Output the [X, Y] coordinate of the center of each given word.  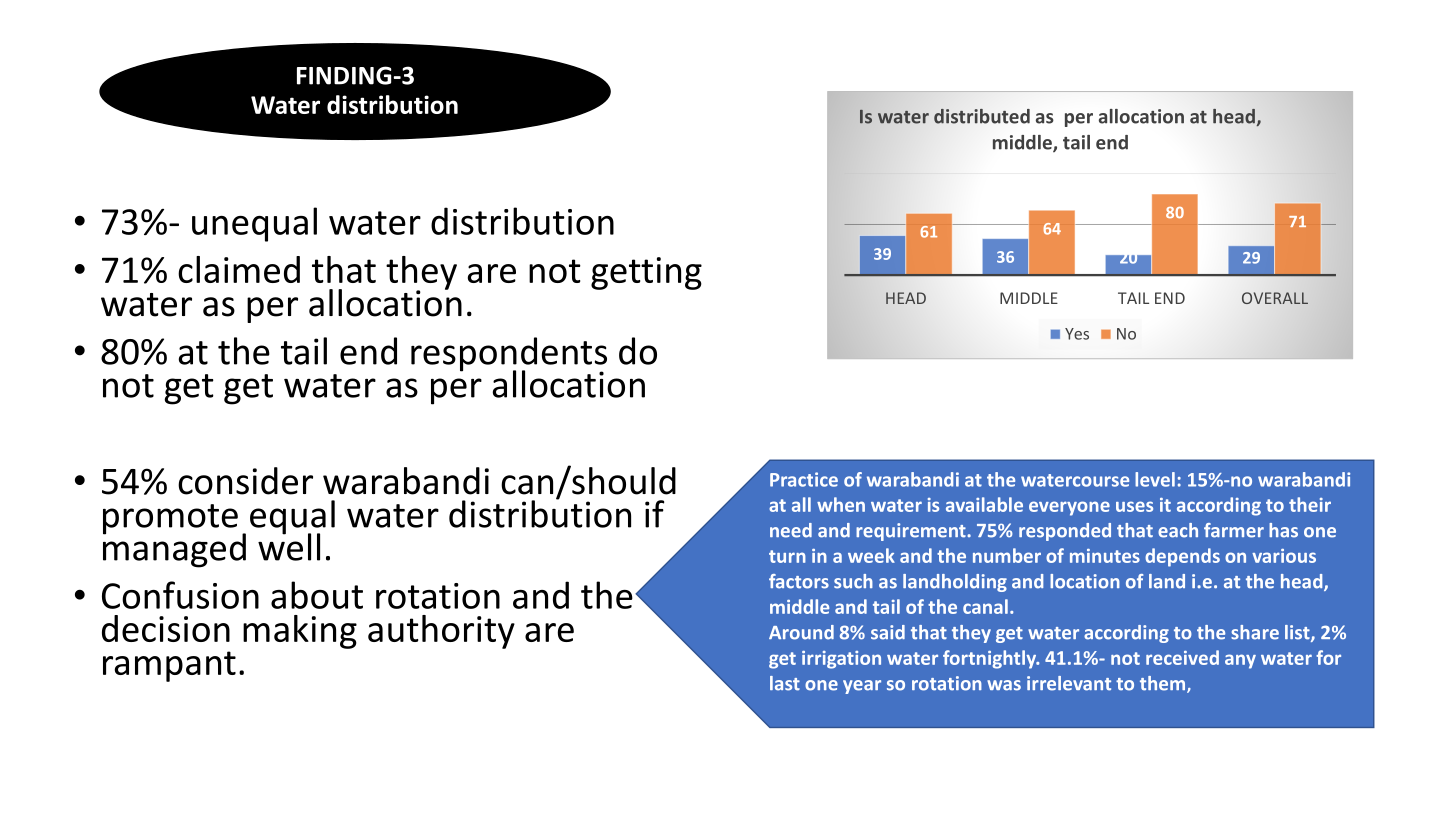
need [791, 530]
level [1155, 479]
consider [245, 481]
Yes [1077, 334]
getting [646, 273]
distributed [982, 116]
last [785, 683]
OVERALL [1275, 298]
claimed [239, 269]
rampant [169, 666]
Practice [804, 479]
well [289, 546]
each [1178, 530]
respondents [509, 355]
